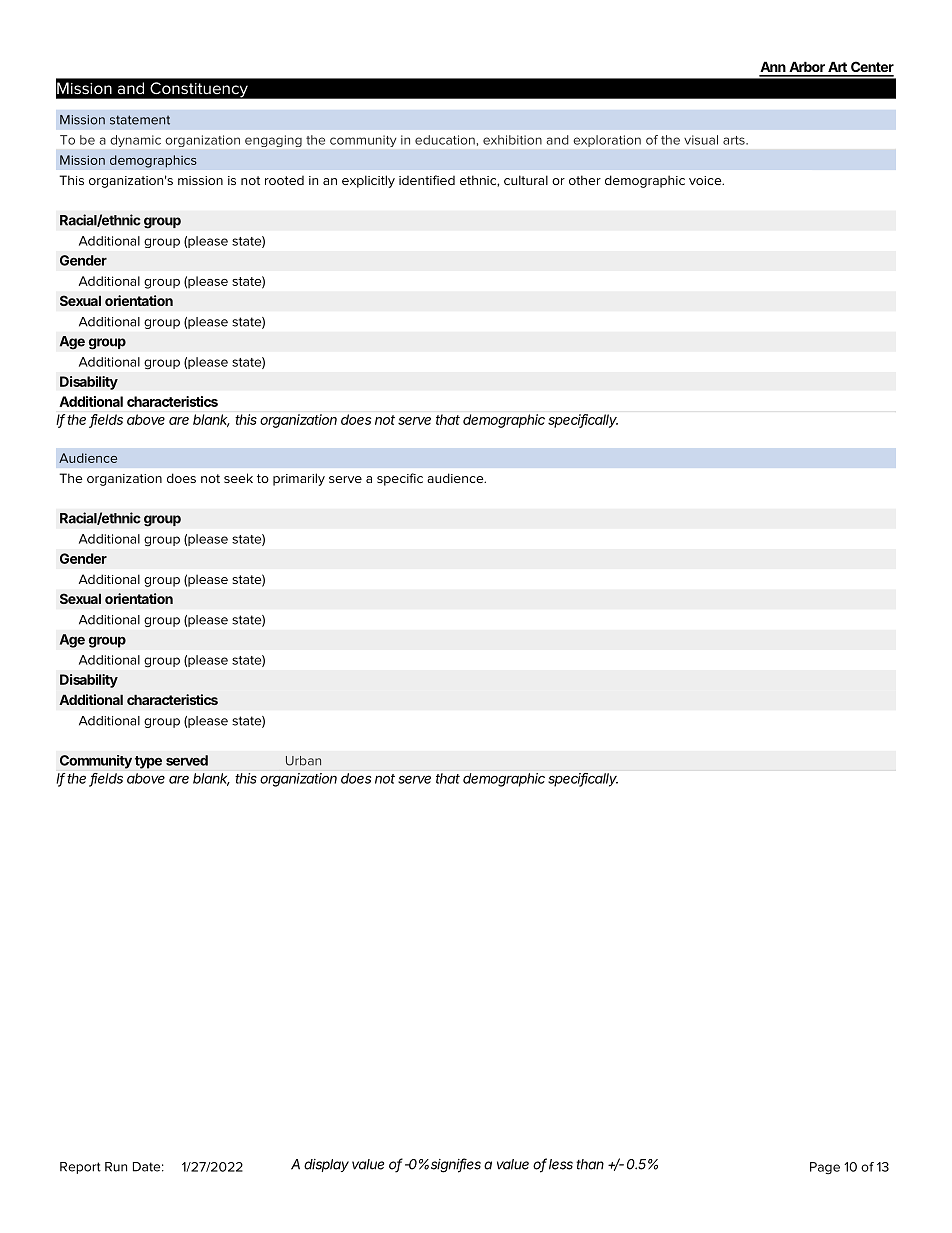 This screenshot has width=952, height=1233. Describe the element at coordinates (116, 1167) in the screenshot. I see `Run` at that location.
